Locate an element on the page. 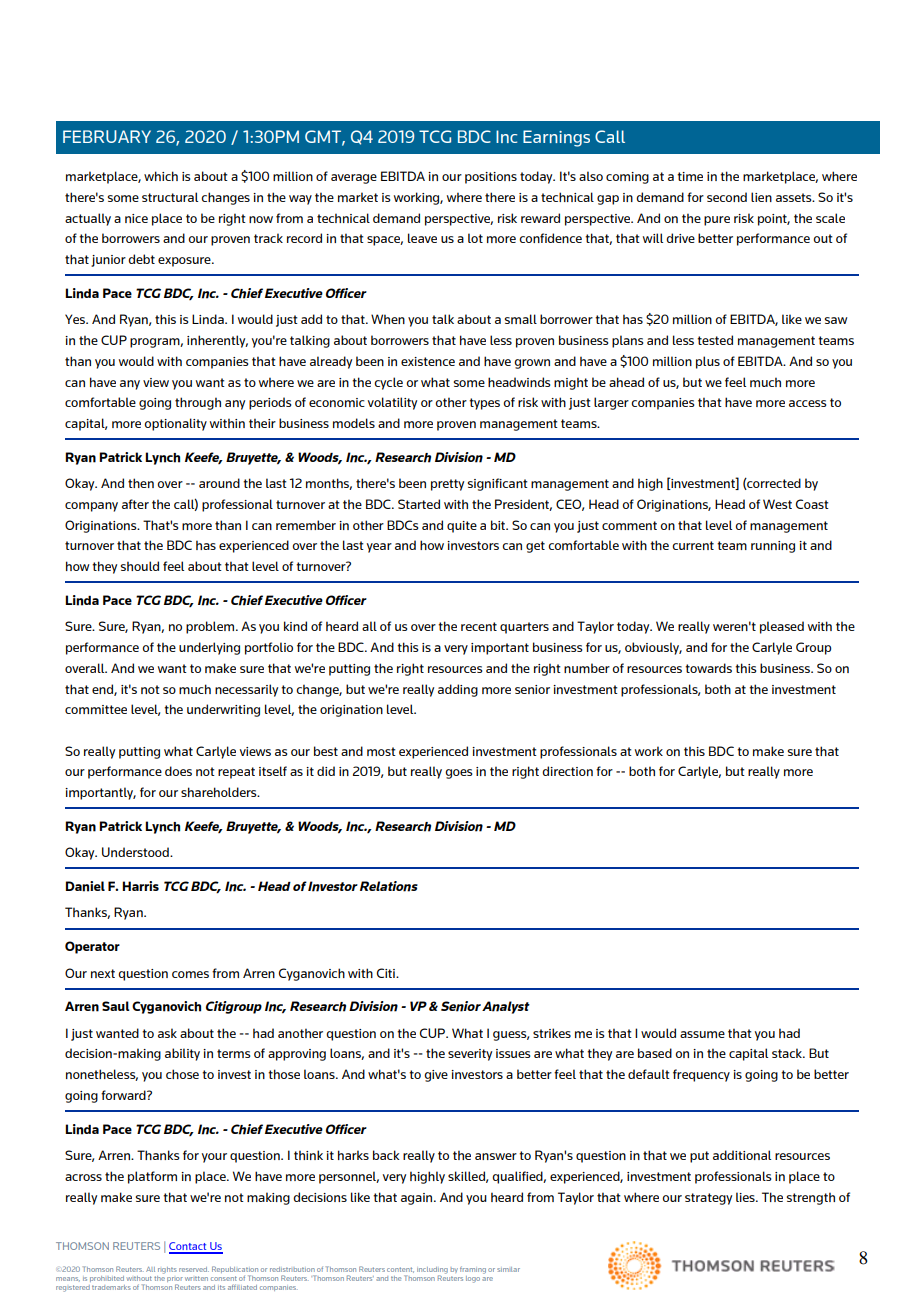 This page has height=1308, width=924. underwriting is located at coordinates (223, 710).
